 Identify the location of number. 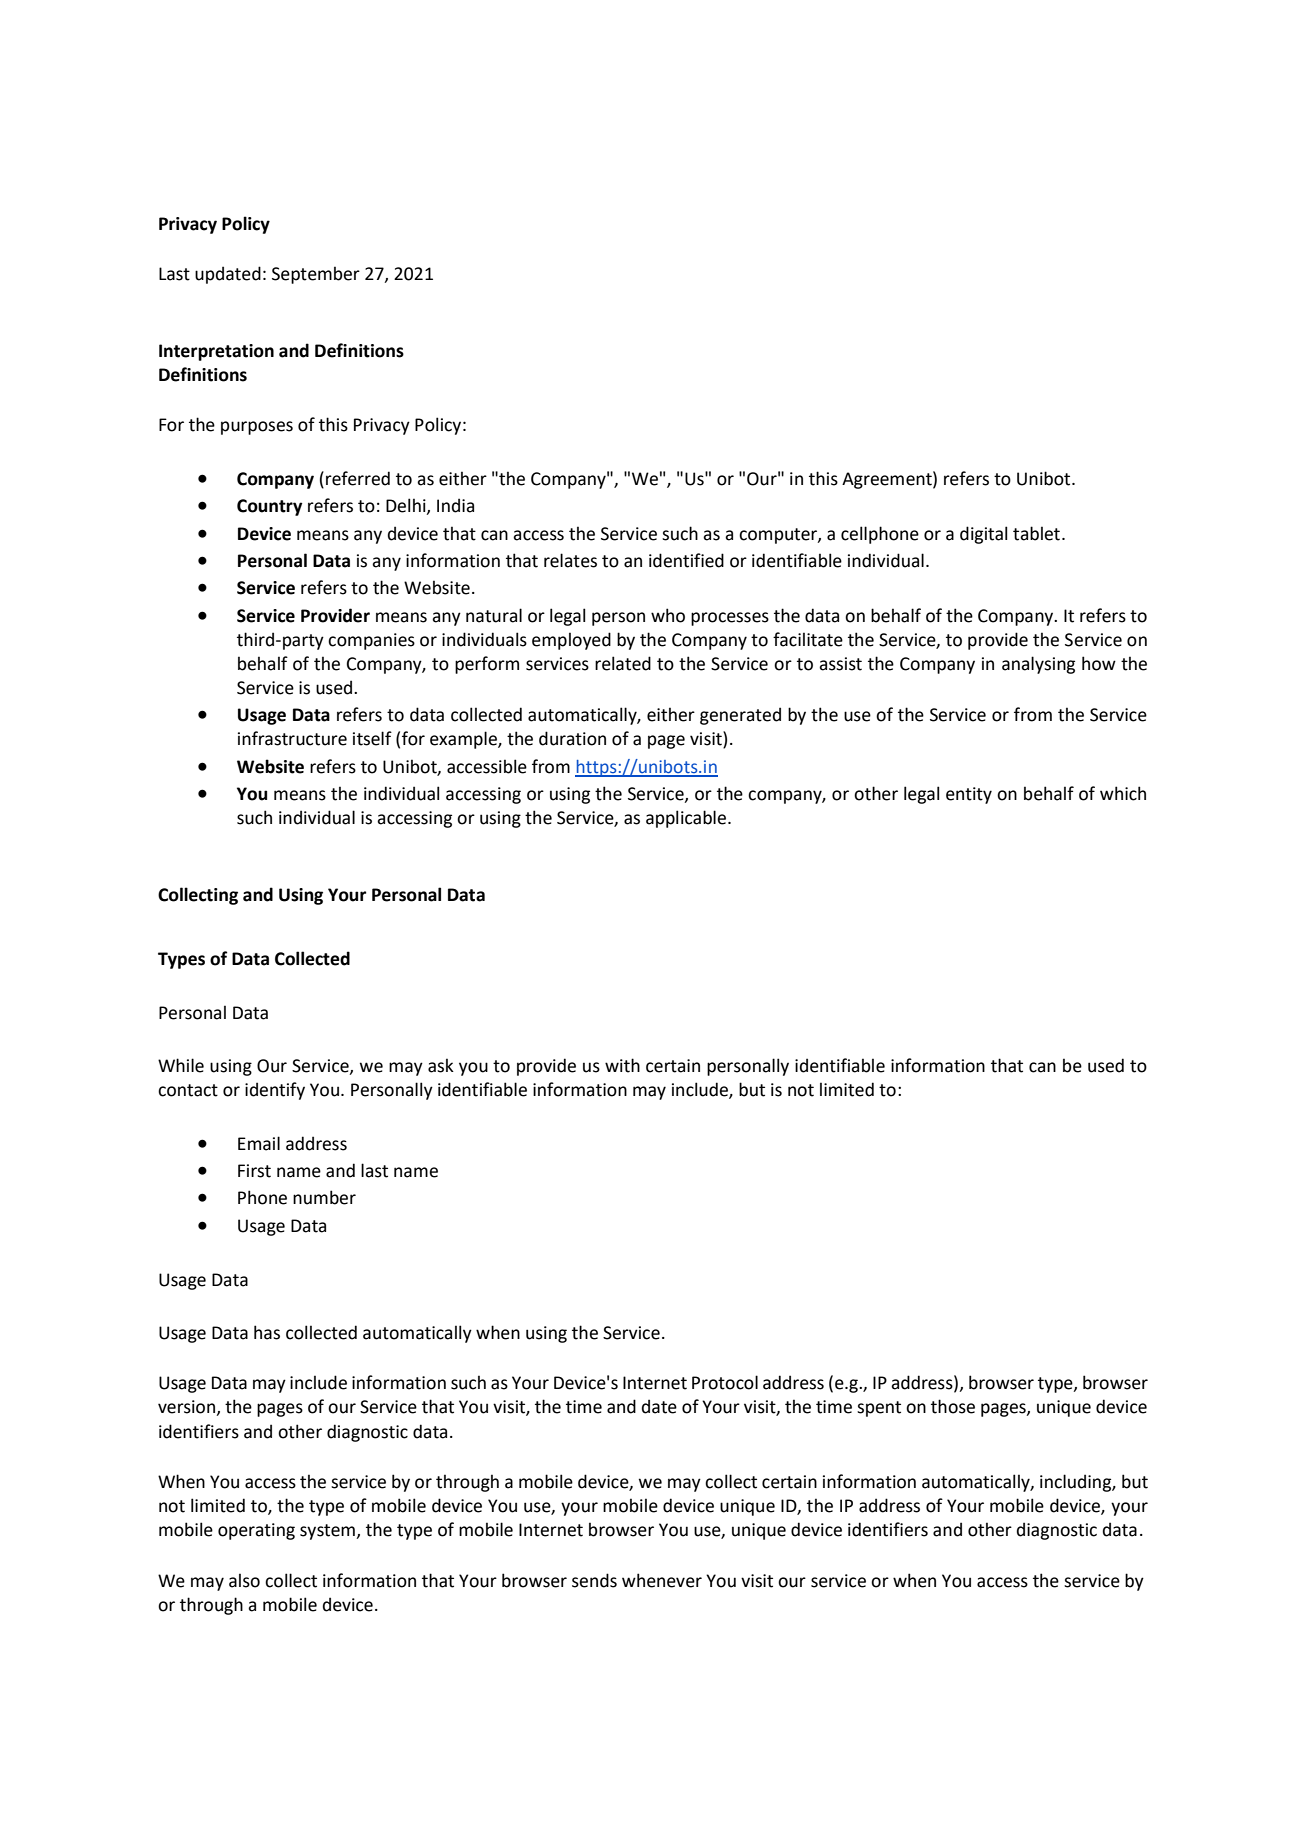
(324, 1197).
